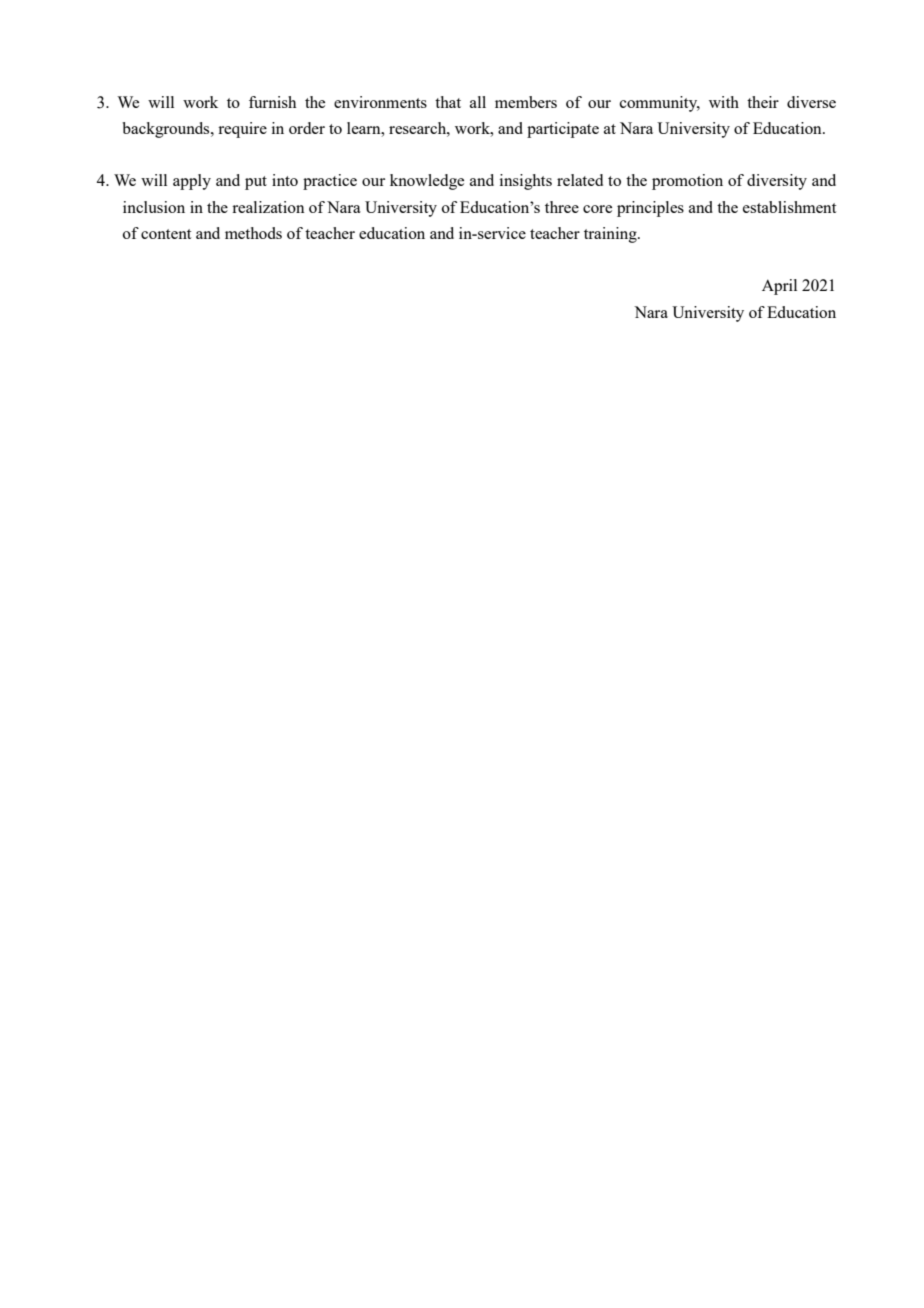 Image resolution: width=924 pixels, height=1308 pixels. I want to click on all, so click(478, 102).
